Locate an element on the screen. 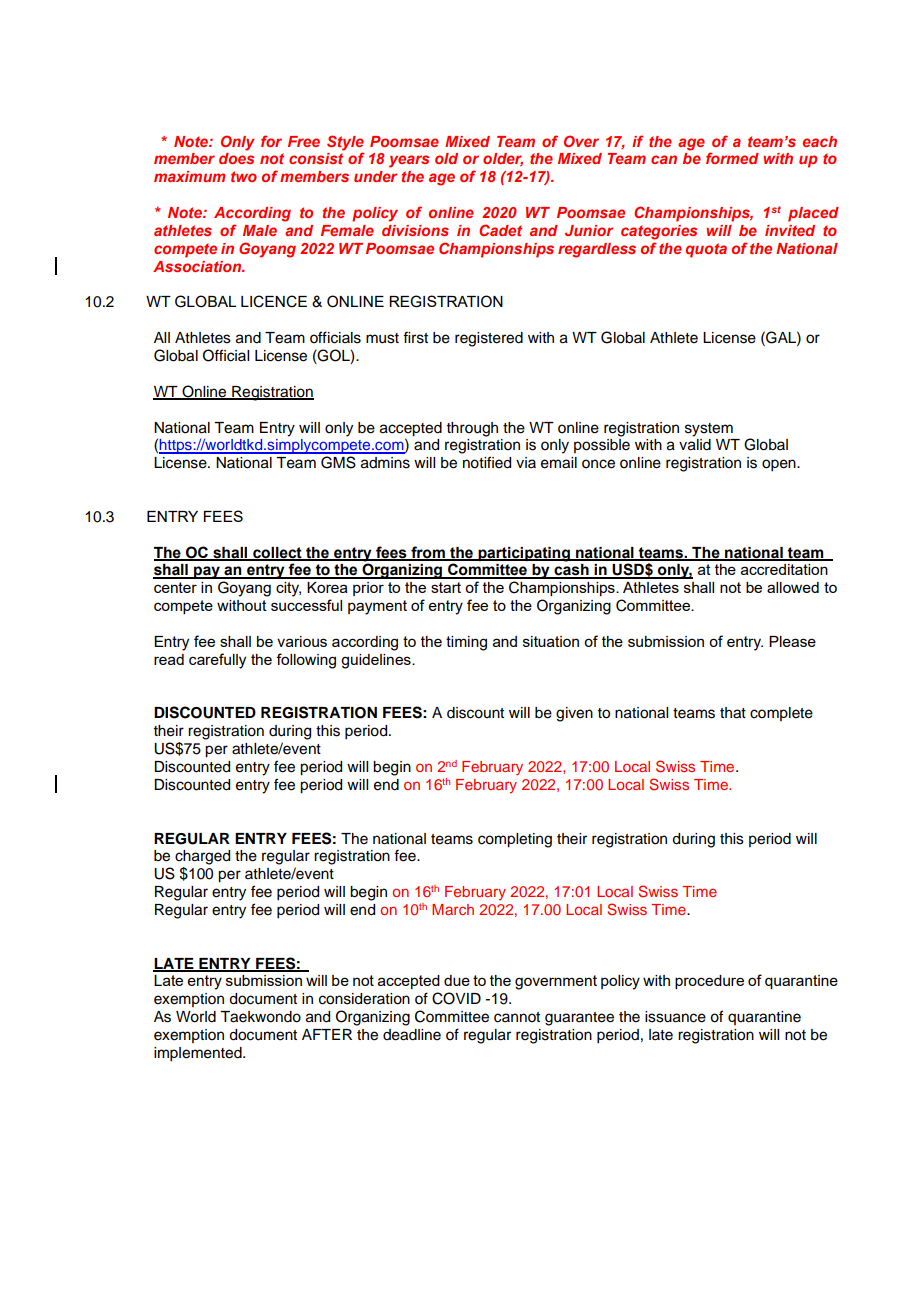 The width and height of the screenshot is (924, 1308). that is located at coordinates (733, 713).
